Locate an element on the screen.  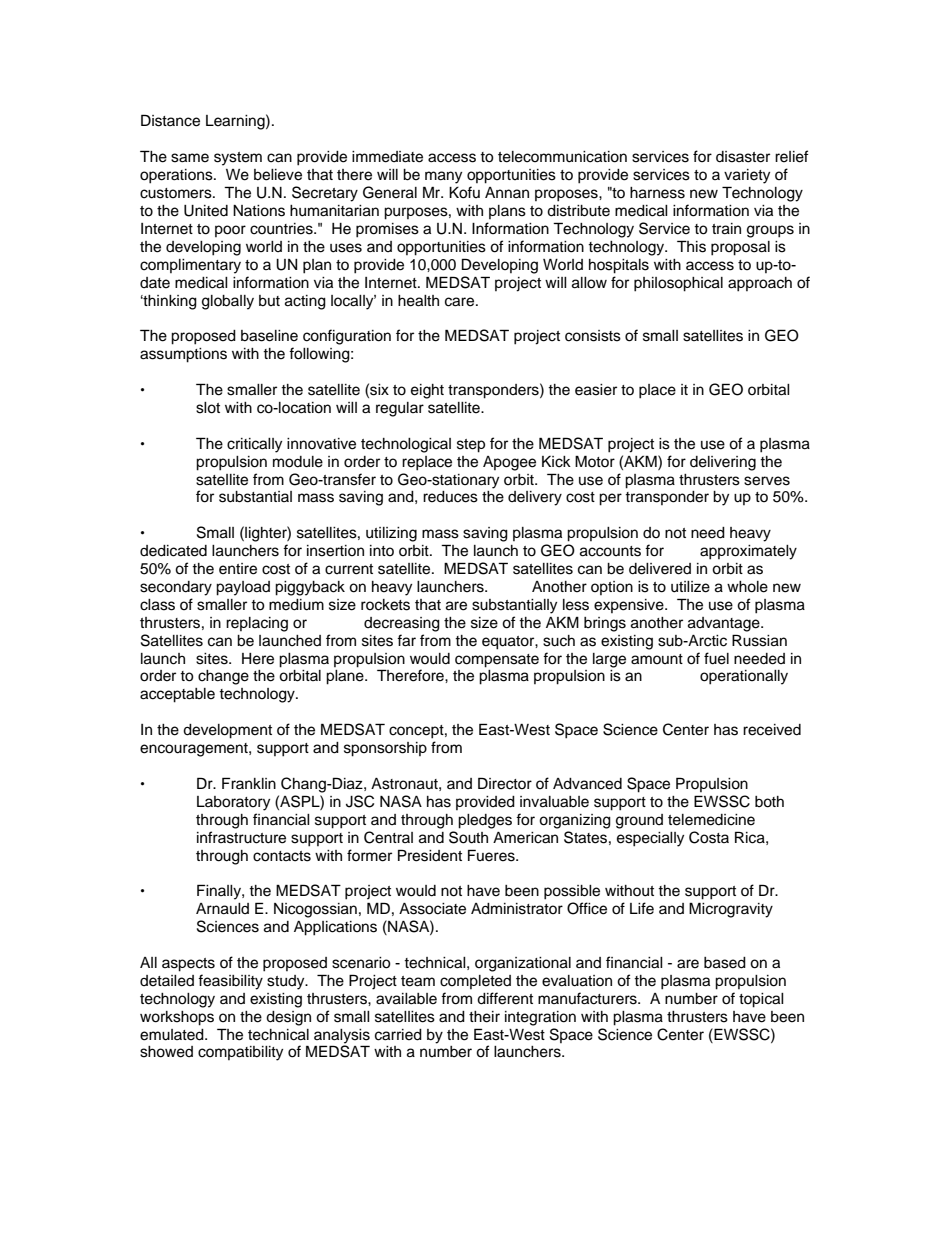
their is located at coordinates (484, 1017).
